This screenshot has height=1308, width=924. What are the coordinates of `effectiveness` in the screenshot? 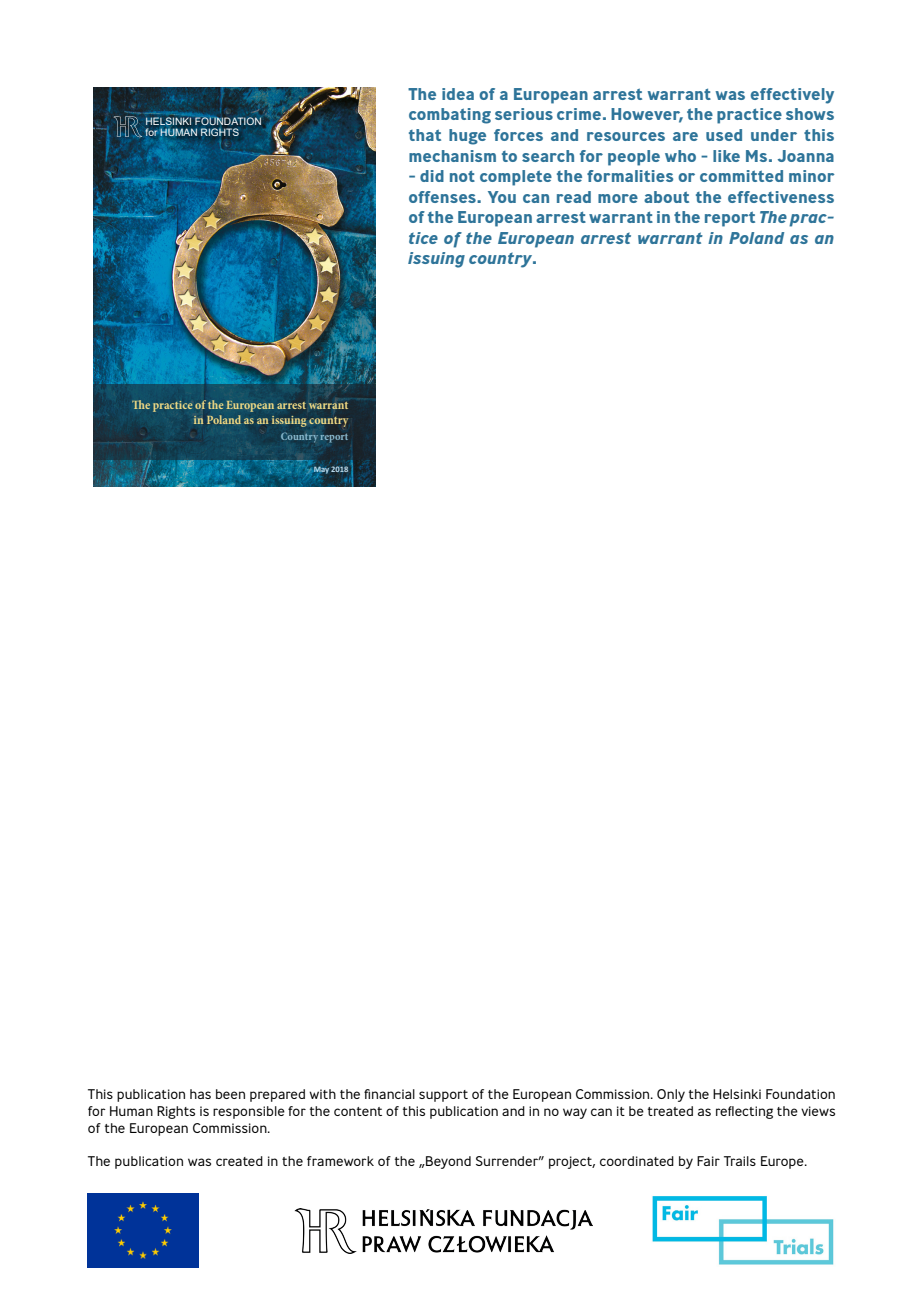 It's located at (781, 197).
